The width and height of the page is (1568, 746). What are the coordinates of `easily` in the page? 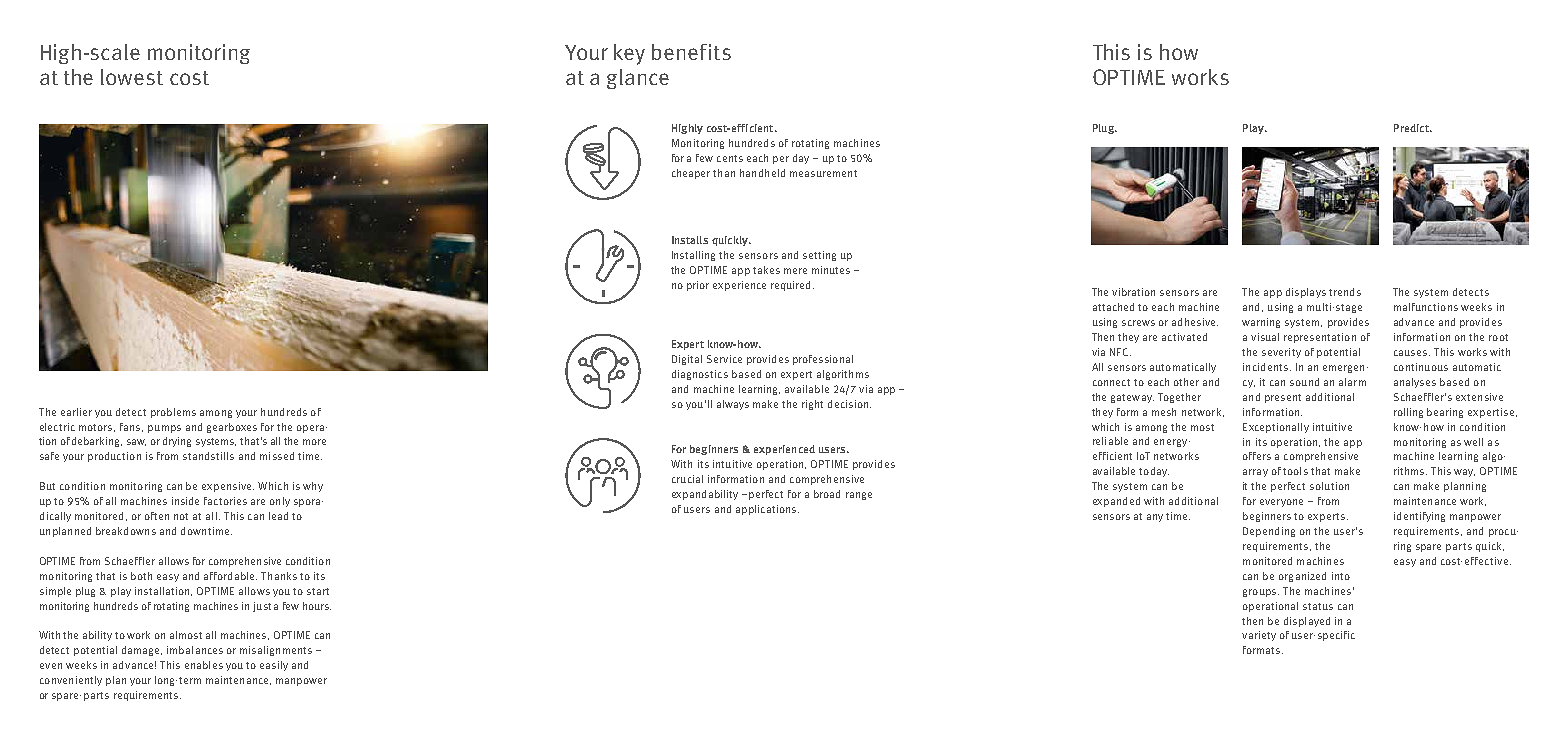 It's located at (274, 666).
